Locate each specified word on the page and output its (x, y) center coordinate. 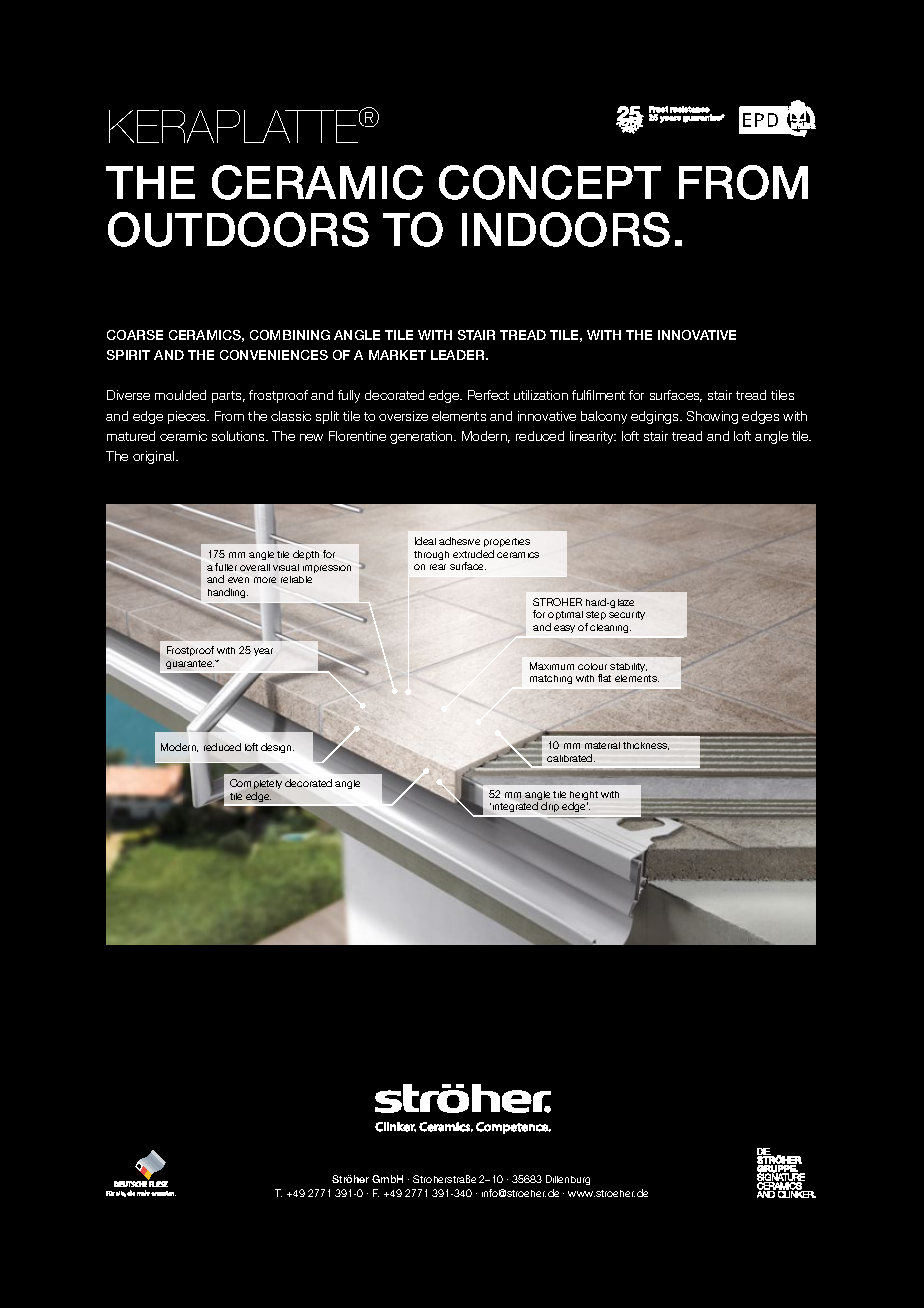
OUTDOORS (238, 229)
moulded (180, 395)
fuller (226, 567)
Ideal (425, 541)
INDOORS (566, 229)
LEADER (459, 355)
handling (228, 593)
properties (507, 542)
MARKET (397, 355)
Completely (256, 784)
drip (551, 808)
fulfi (581, 395)
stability (628, 667)
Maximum (552, 666)
